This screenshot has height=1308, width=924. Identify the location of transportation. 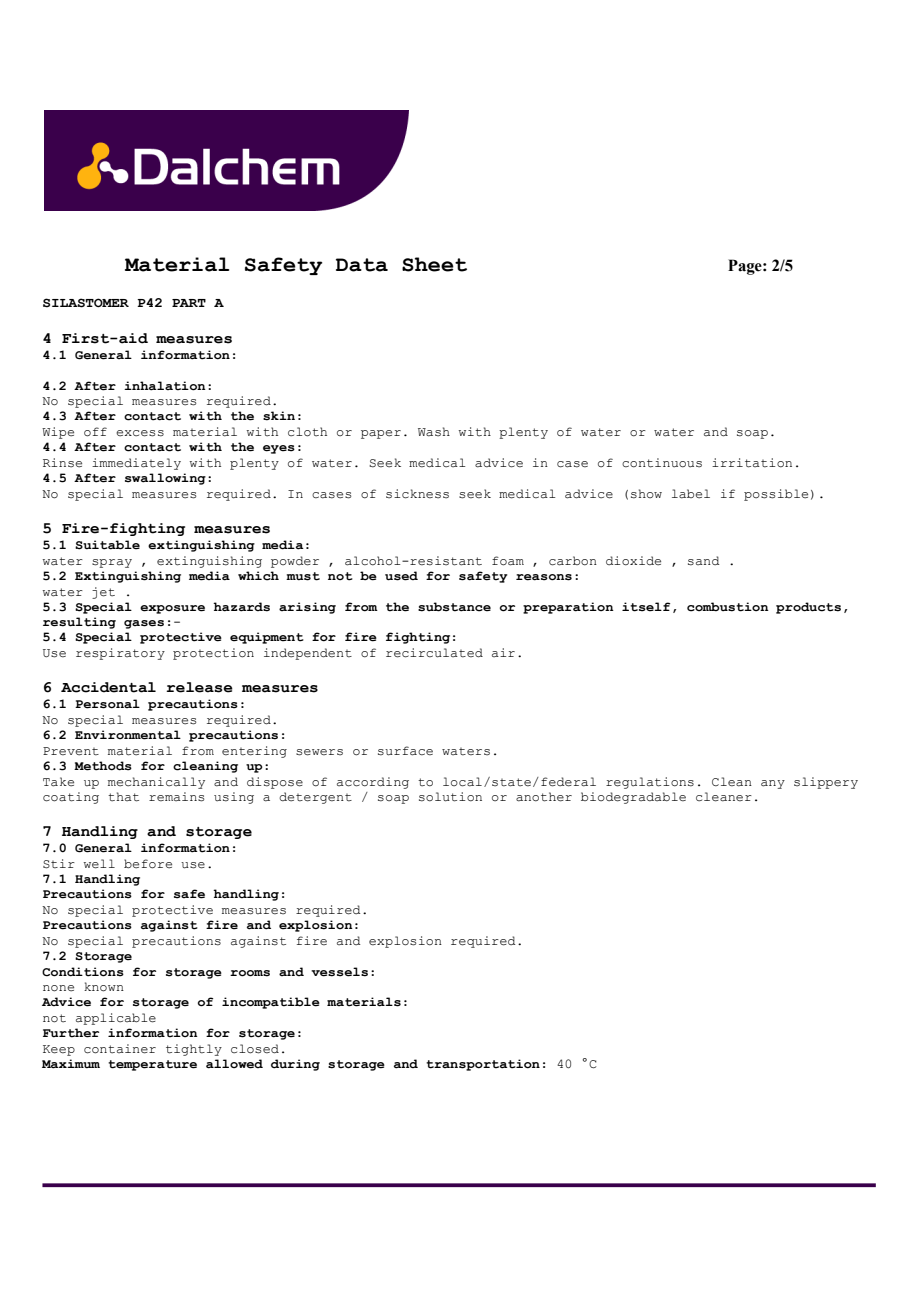
(483, 1065).
